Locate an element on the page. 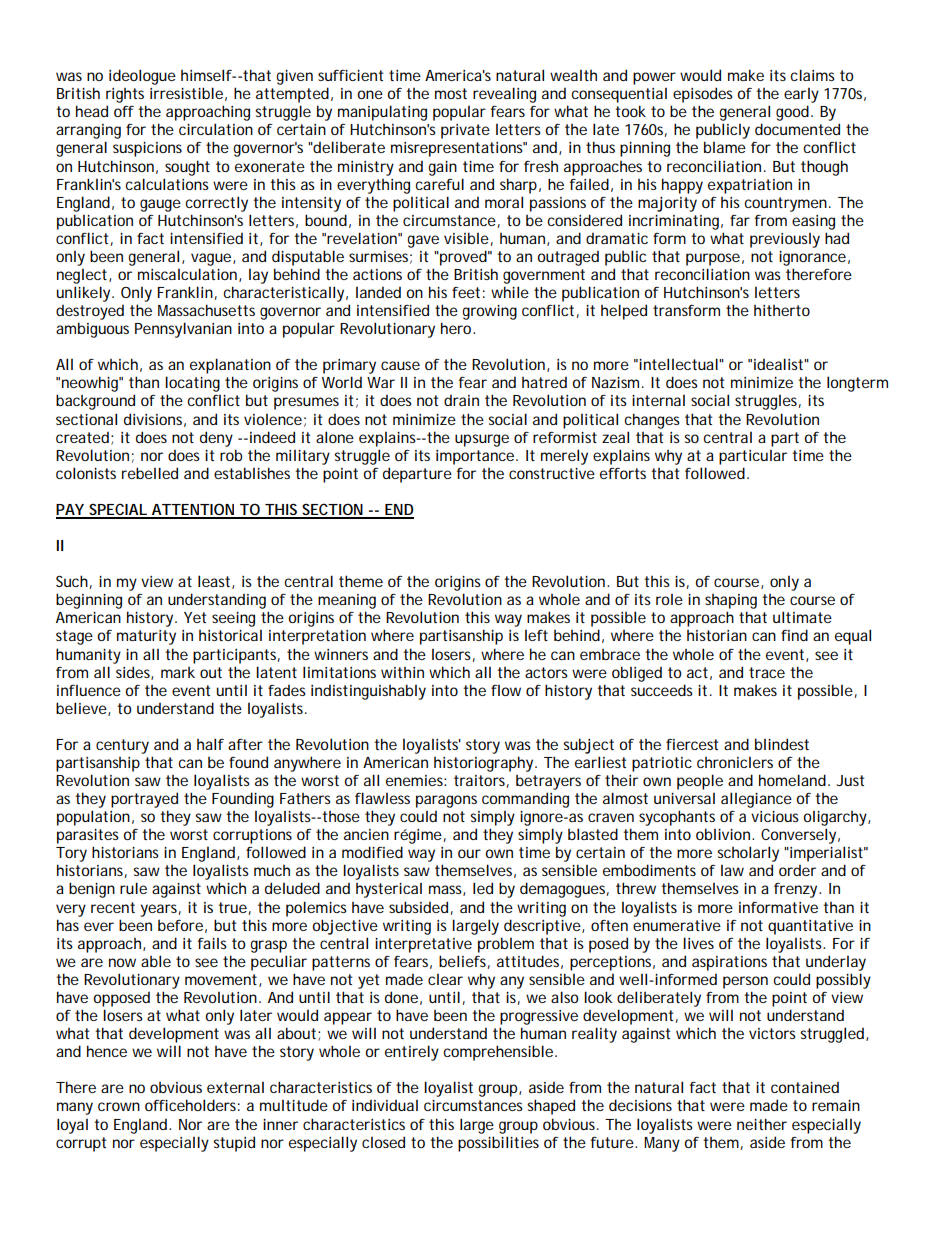 The height and width of the page is (1233, 952). private is located at coordinates (465, 131).
